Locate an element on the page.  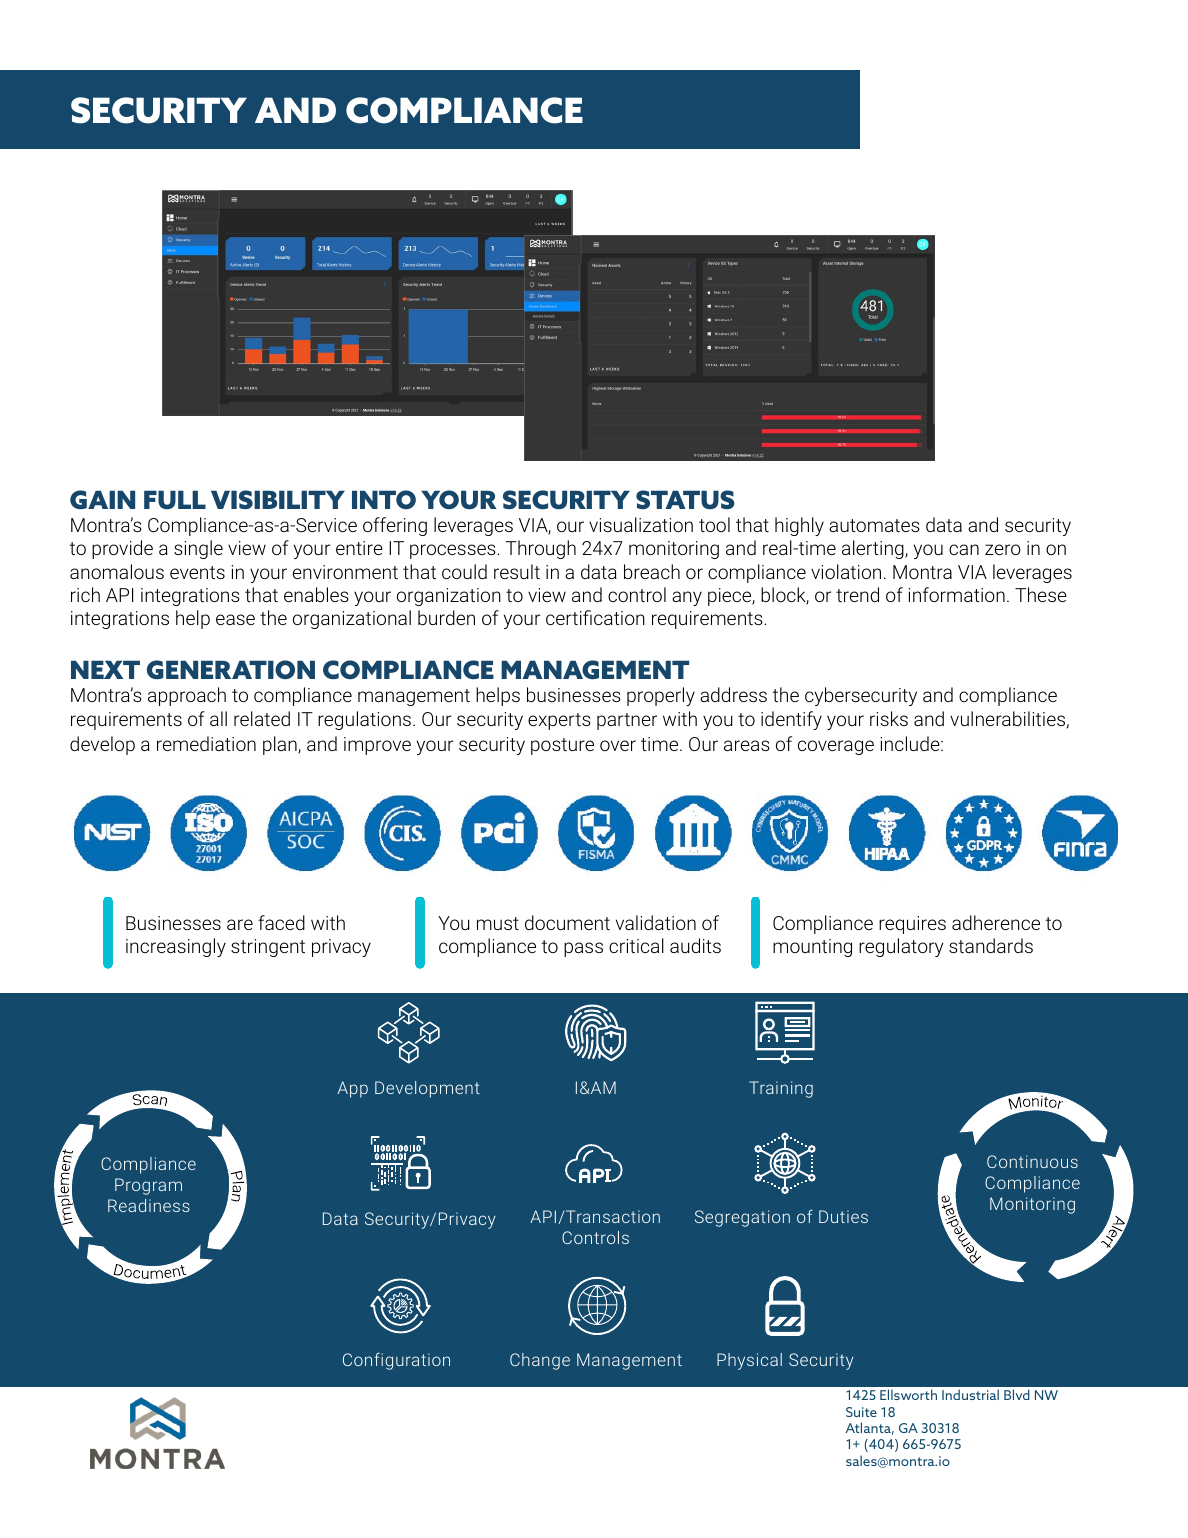
regulatory is located at coordinates (901, 947).
